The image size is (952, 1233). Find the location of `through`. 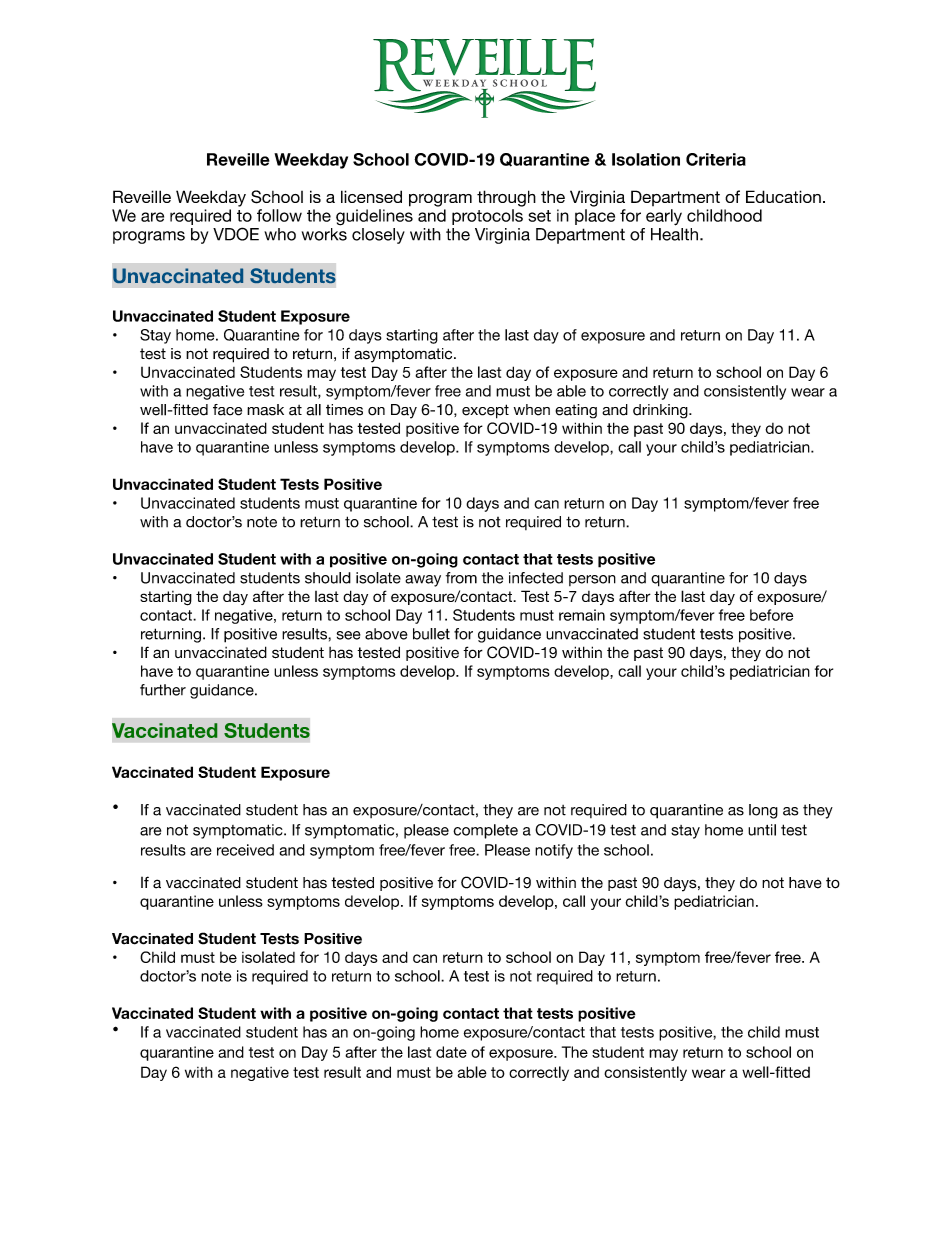

through is located at coordinates (506, 198).
